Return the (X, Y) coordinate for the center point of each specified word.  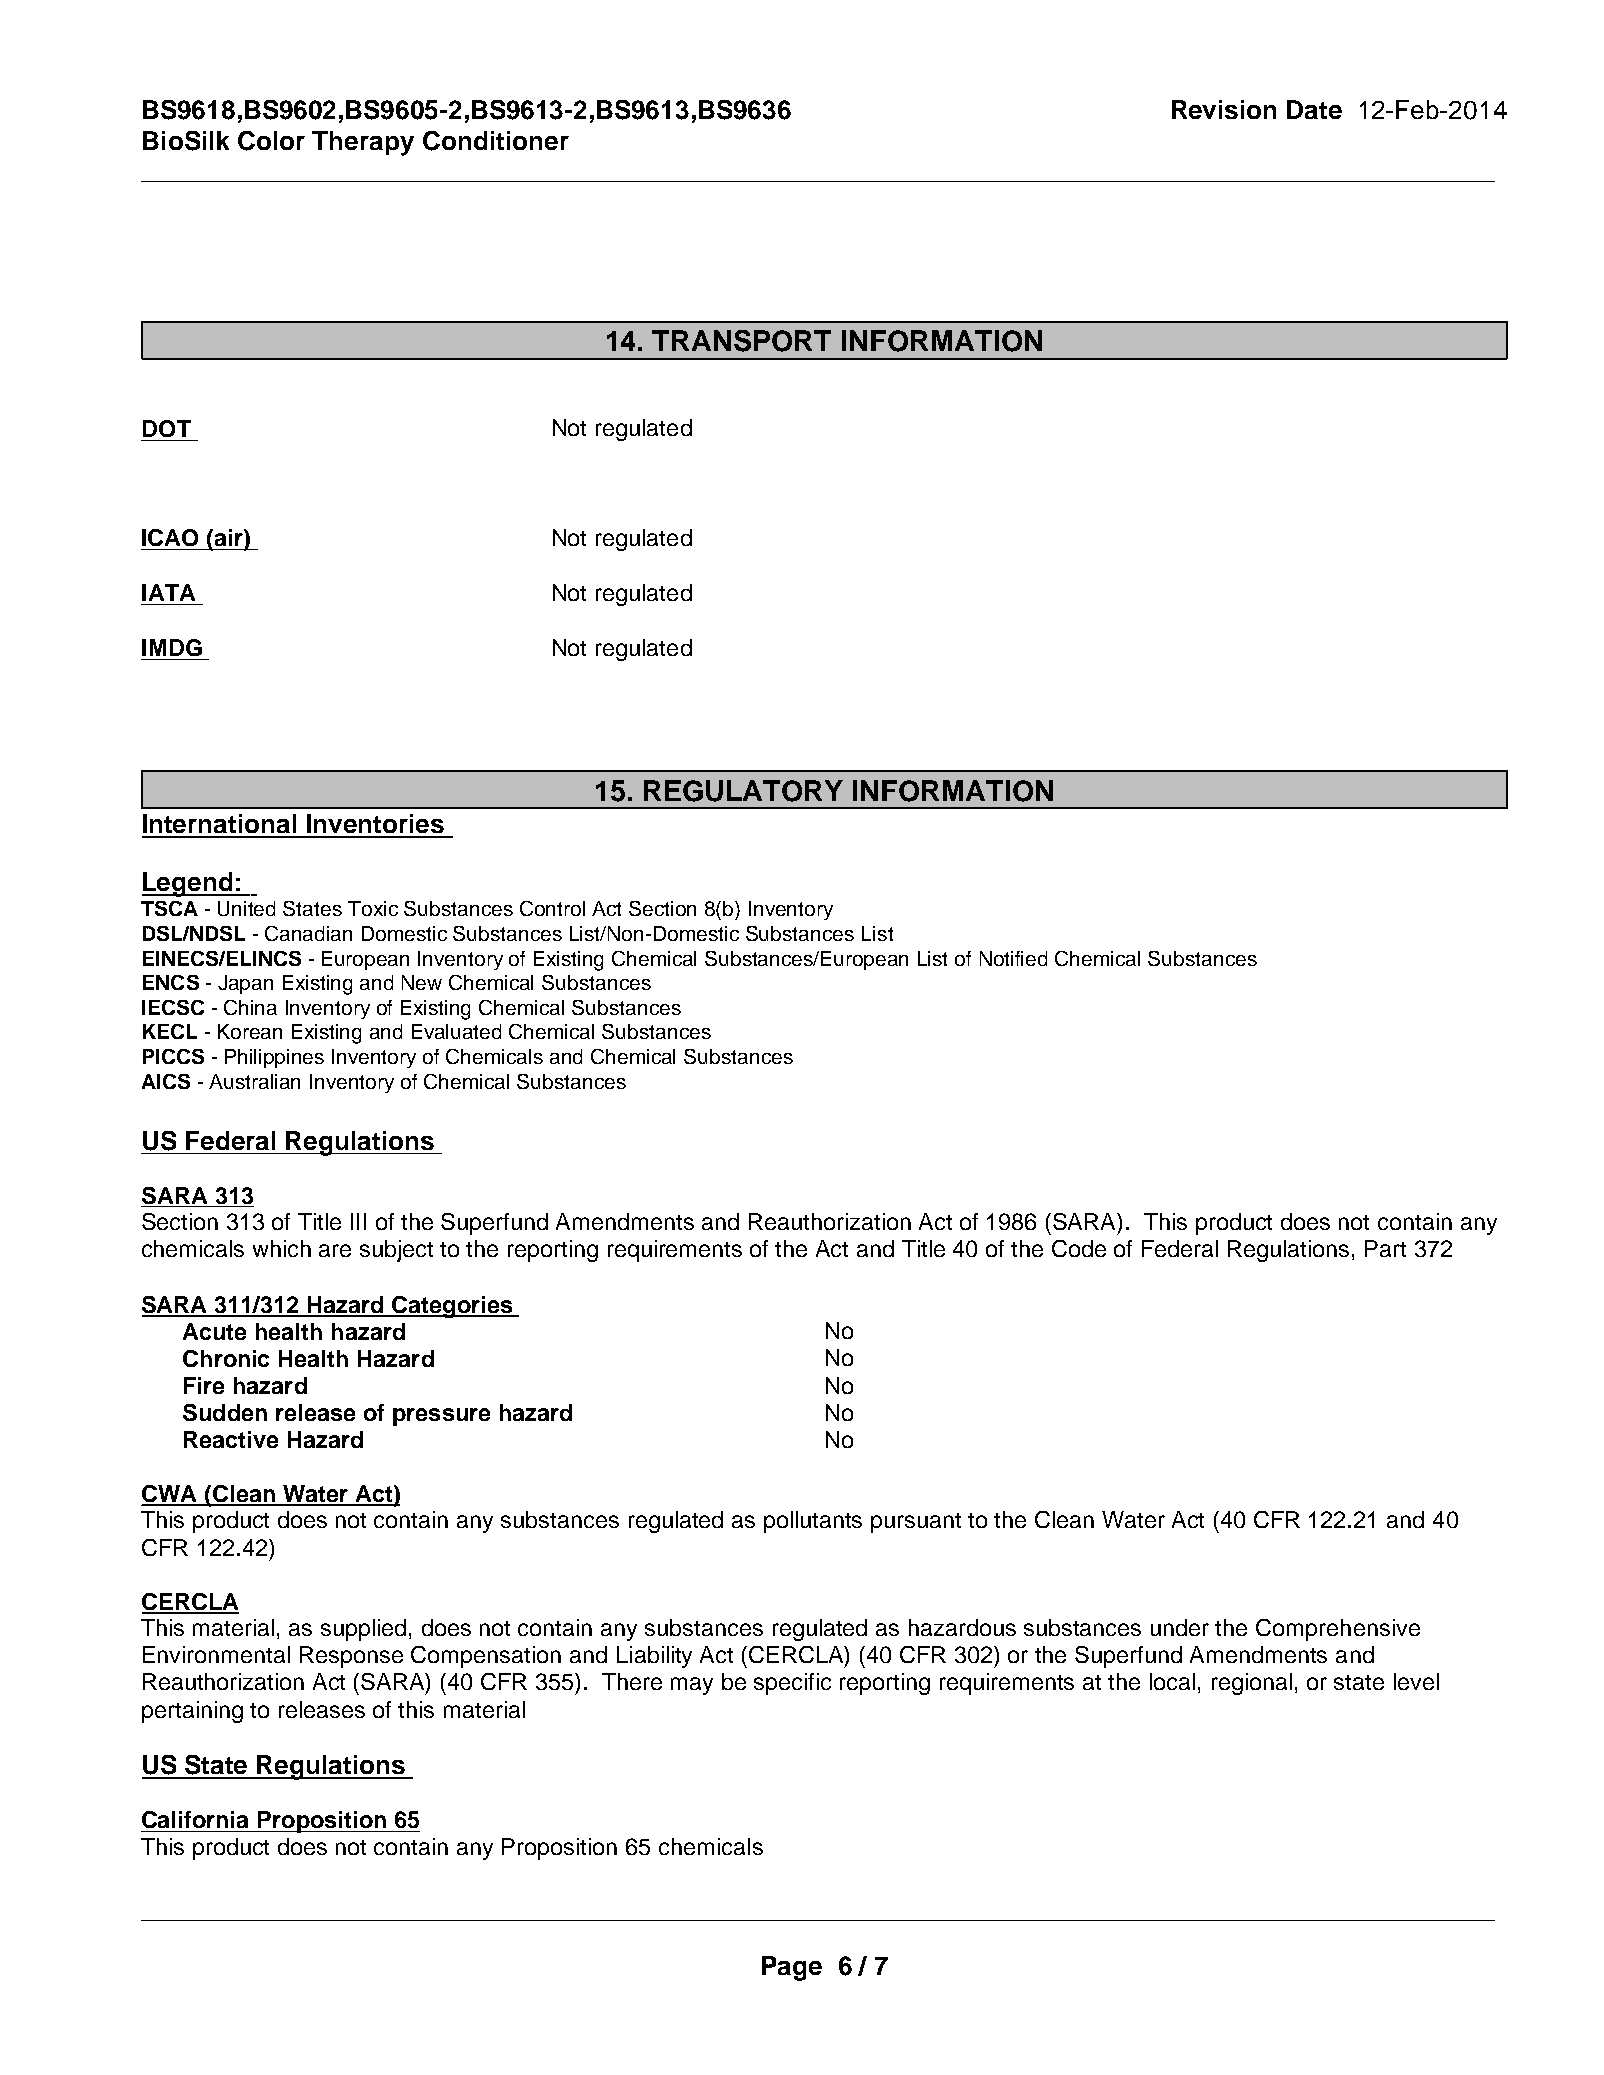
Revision (1224, 109)
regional (1252, 1684)
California (195, 1819)
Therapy (363, 143)
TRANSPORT (741, 341)
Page (792, 1968)
